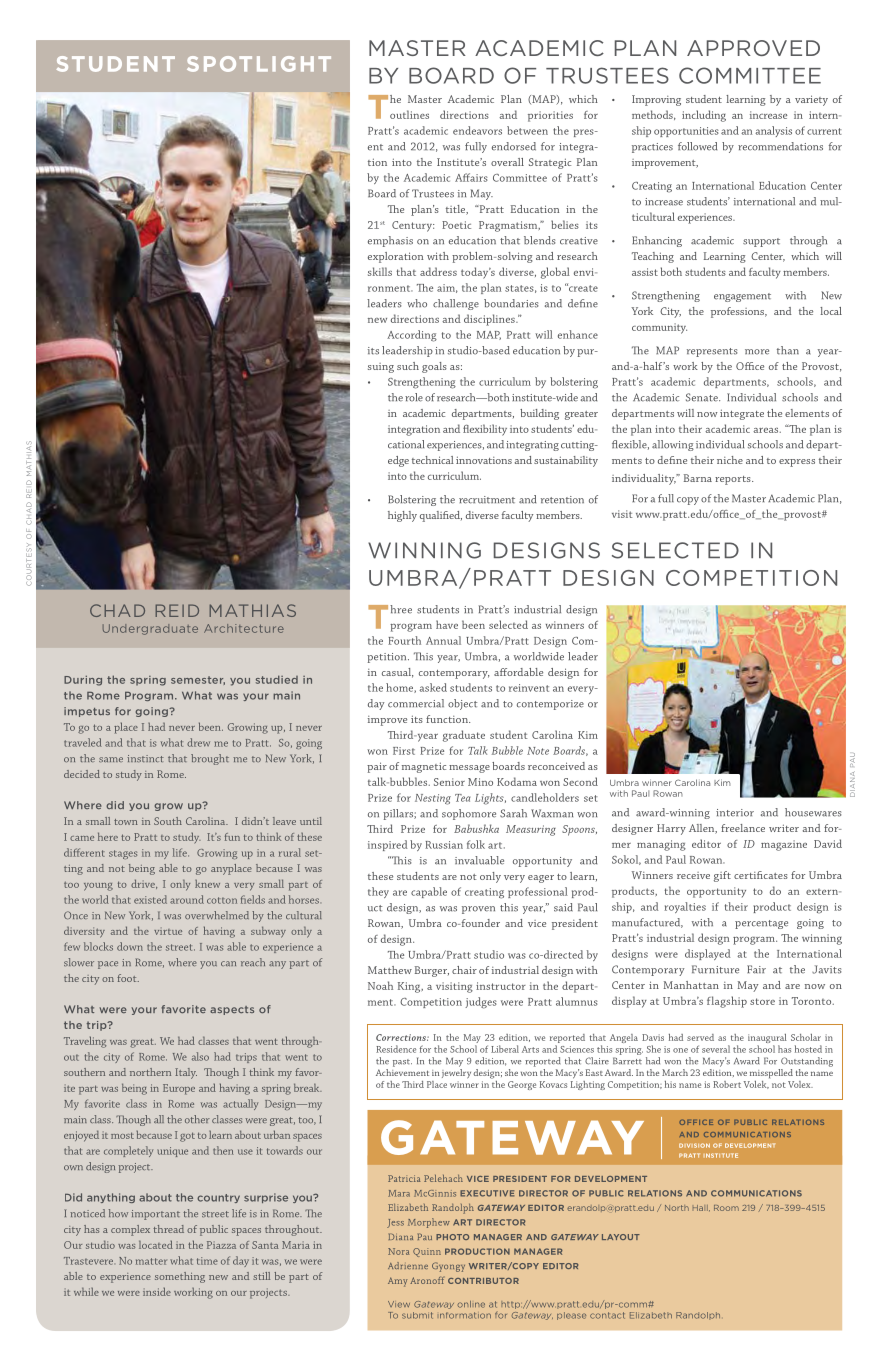  Describe the element at coordinates (414, 397) in the screenshot. I see `role` at that location.
